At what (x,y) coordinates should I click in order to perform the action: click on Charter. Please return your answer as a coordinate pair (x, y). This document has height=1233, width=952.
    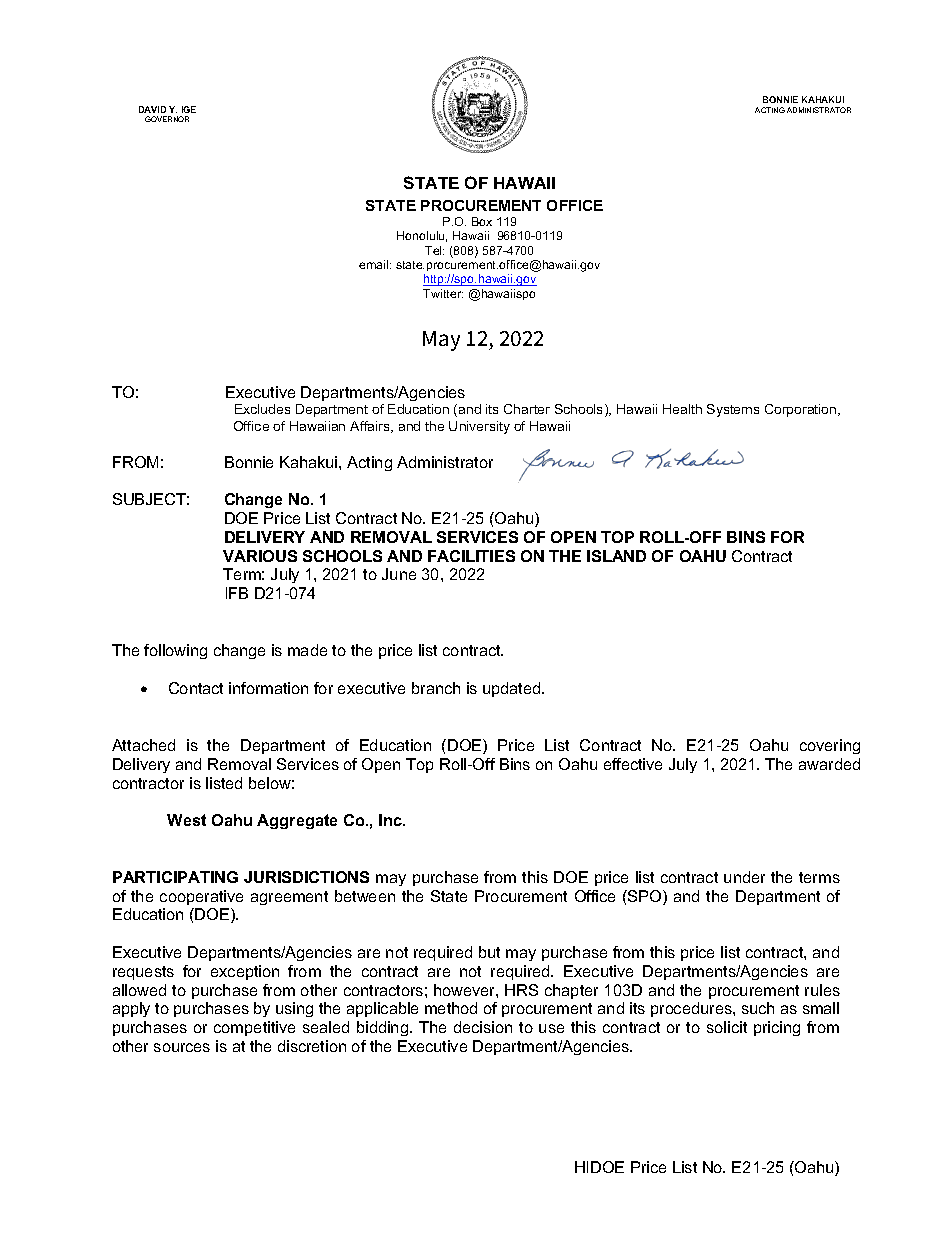
    Looking at the image, I should click on (527, 409).
